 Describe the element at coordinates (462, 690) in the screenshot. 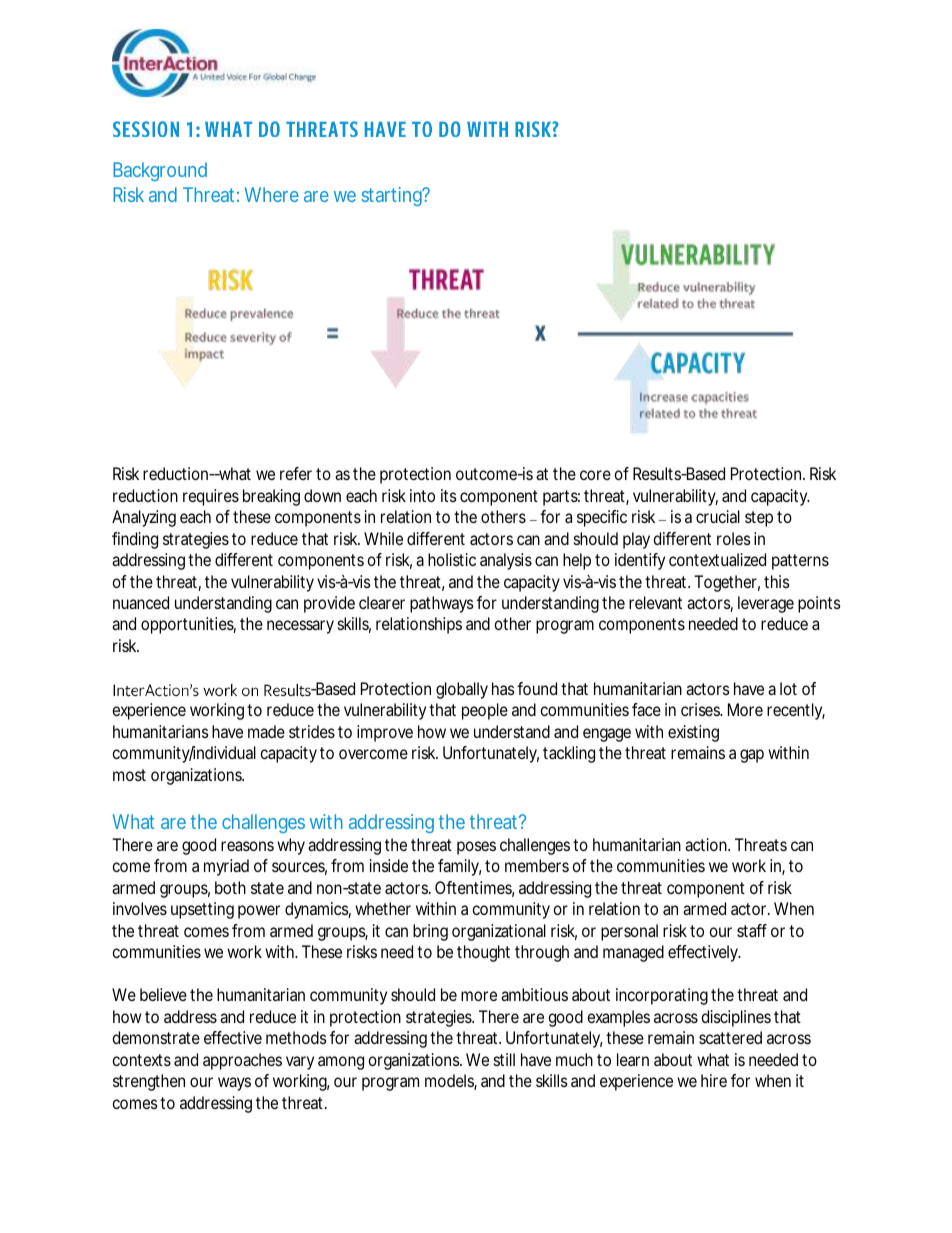

I see `globally` at that location.
